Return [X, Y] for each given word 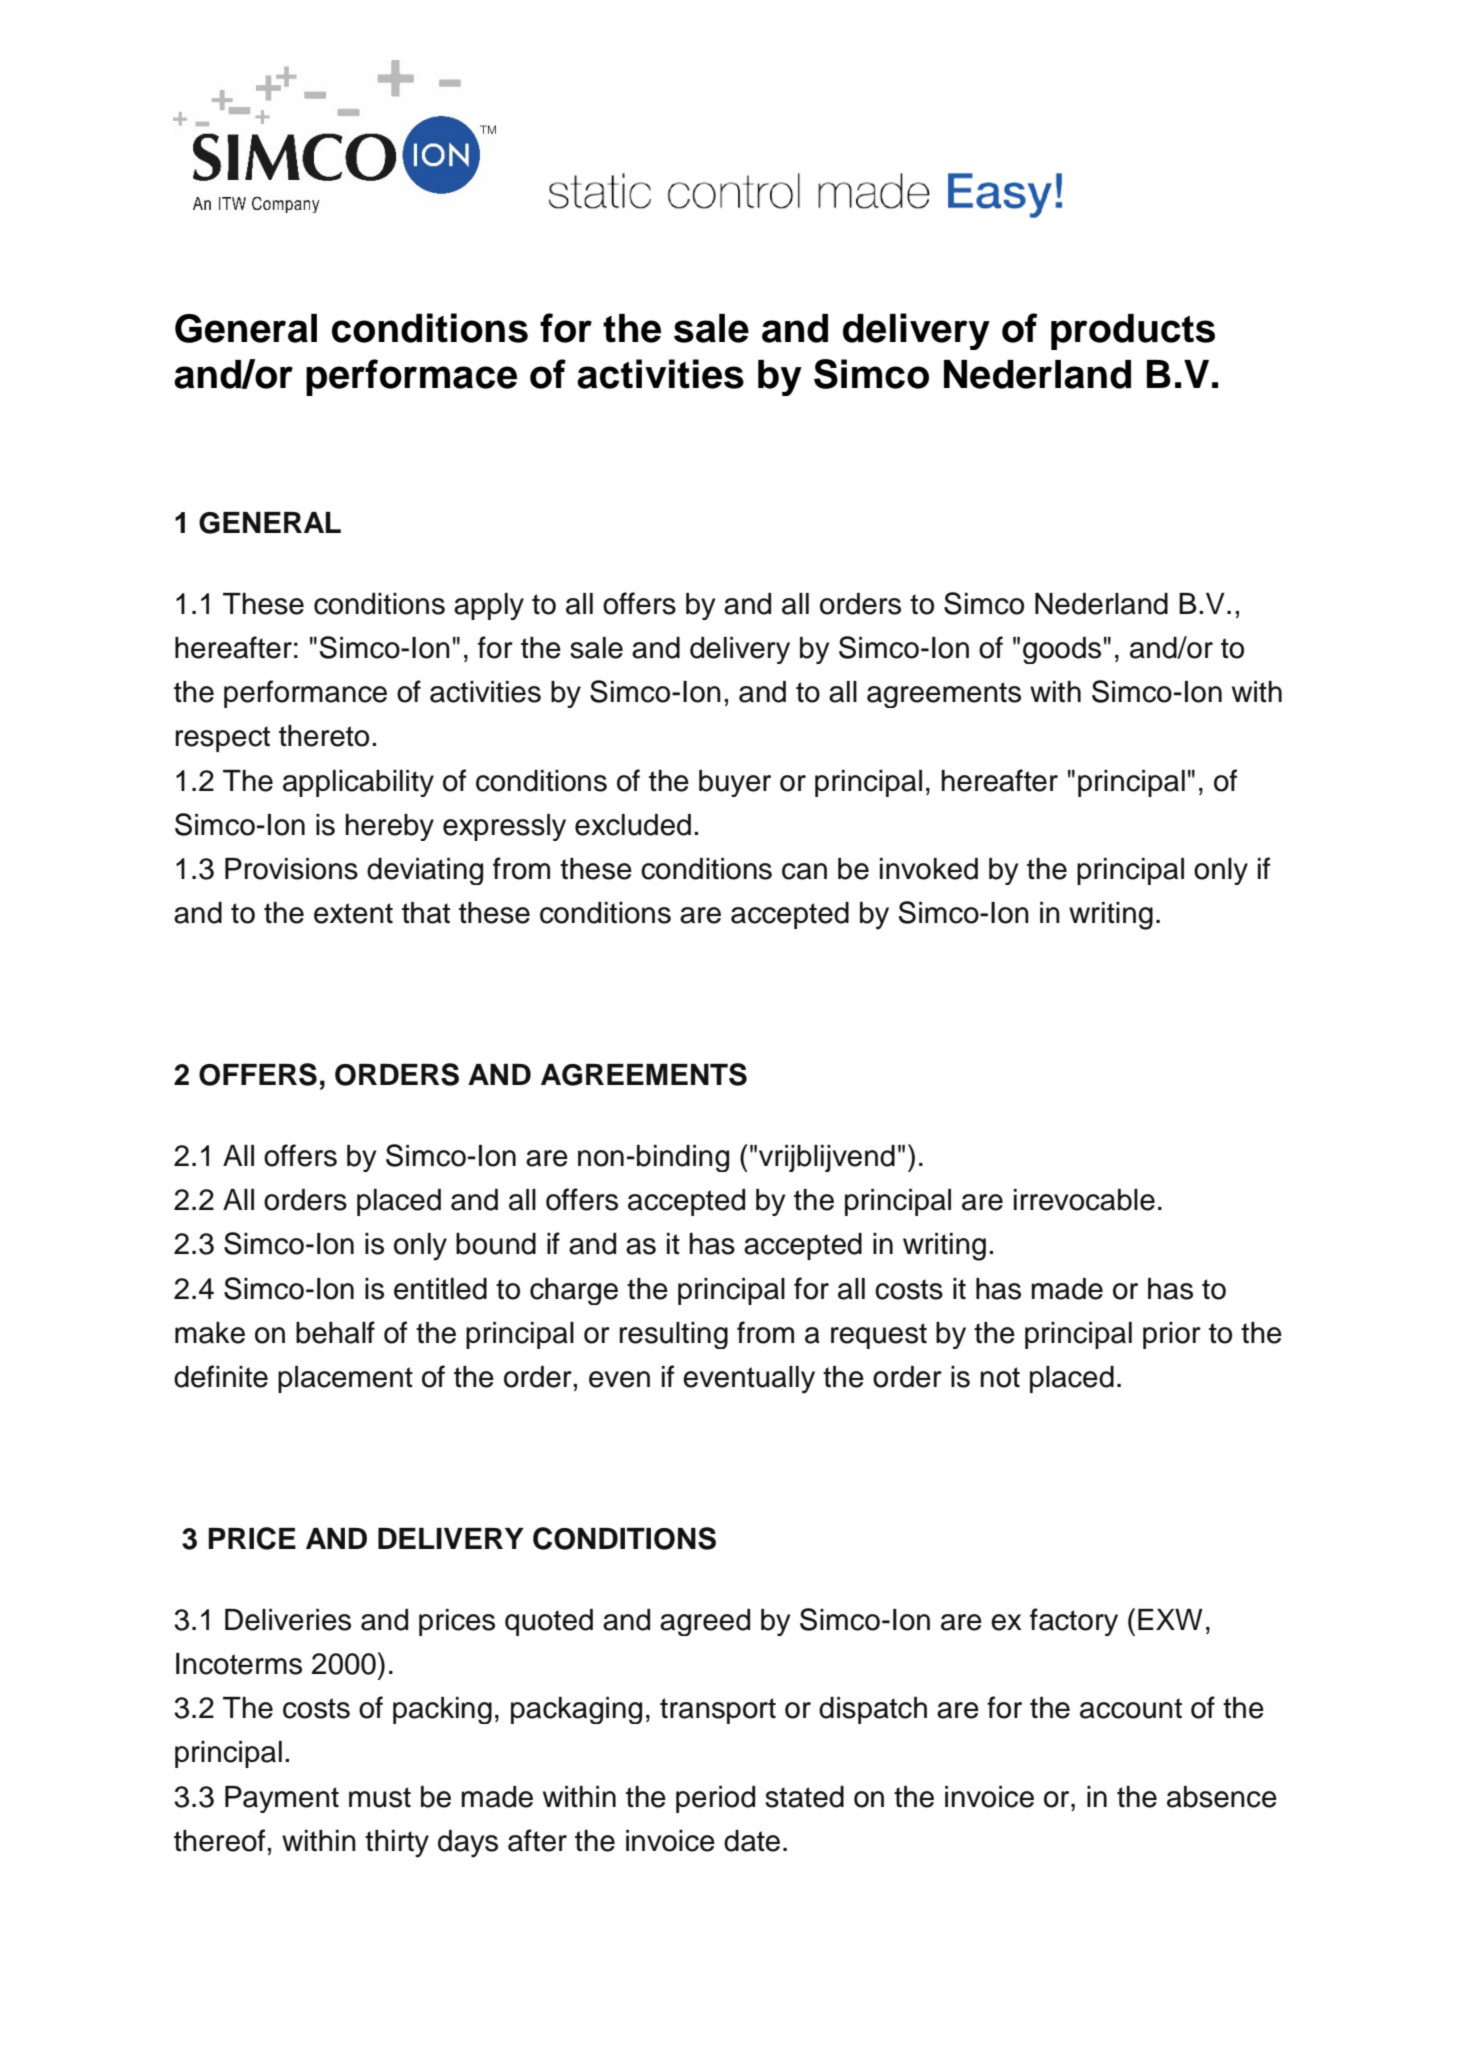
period [715, 1799]
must [380, 1797]
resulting [674, 1335]
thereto [324, 736]
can [804, 871]
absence [1222, 1797]
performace [411, 377]
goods [1062, 650]
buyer [735, 783]
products [1133, 332]
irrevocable [1084, 1200]
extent [353, 913]
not [1000, 1377]
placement [345, 1379]
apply [489, 606]
